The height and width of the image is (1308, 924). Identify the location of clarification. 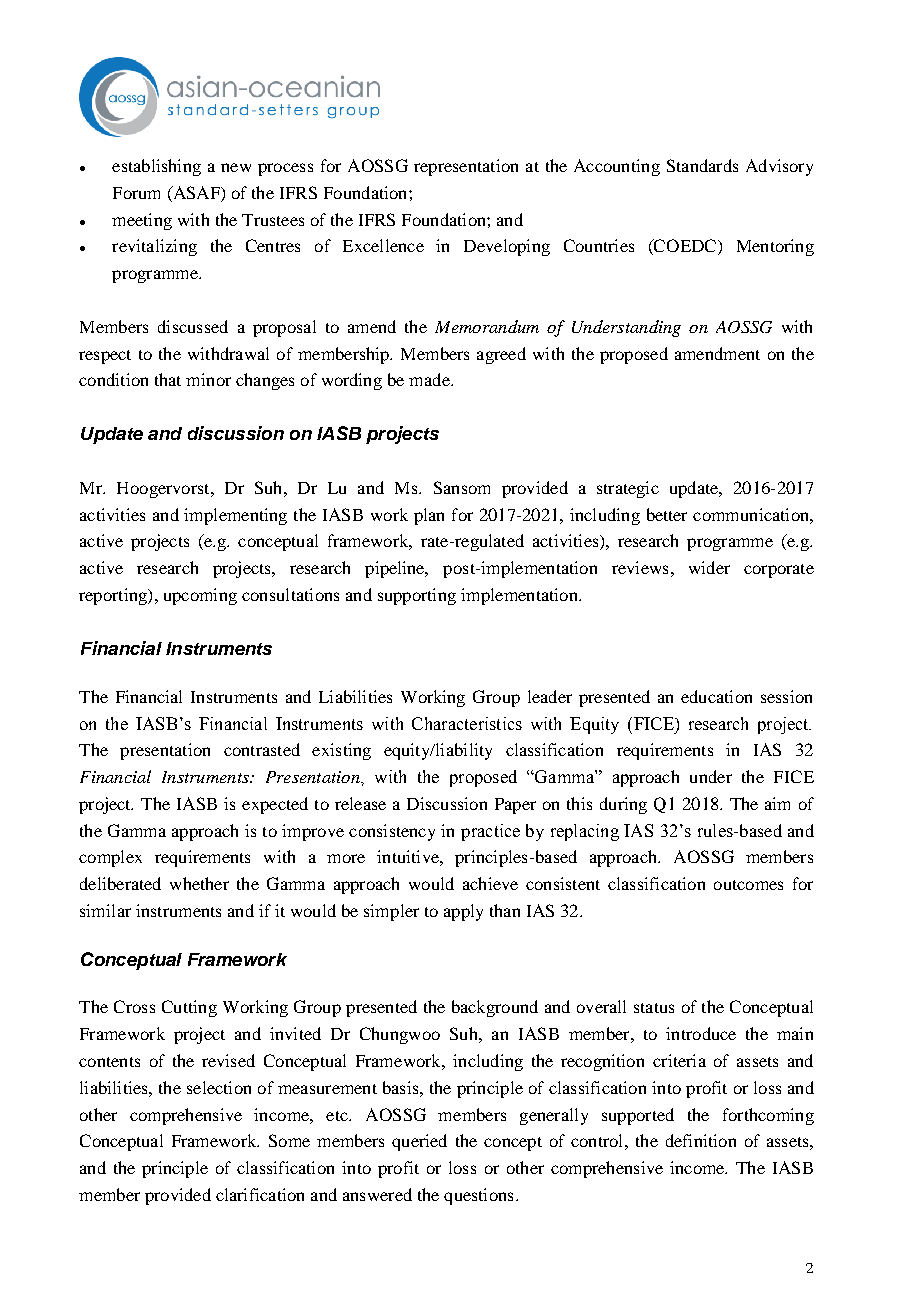
(260, 1194).
